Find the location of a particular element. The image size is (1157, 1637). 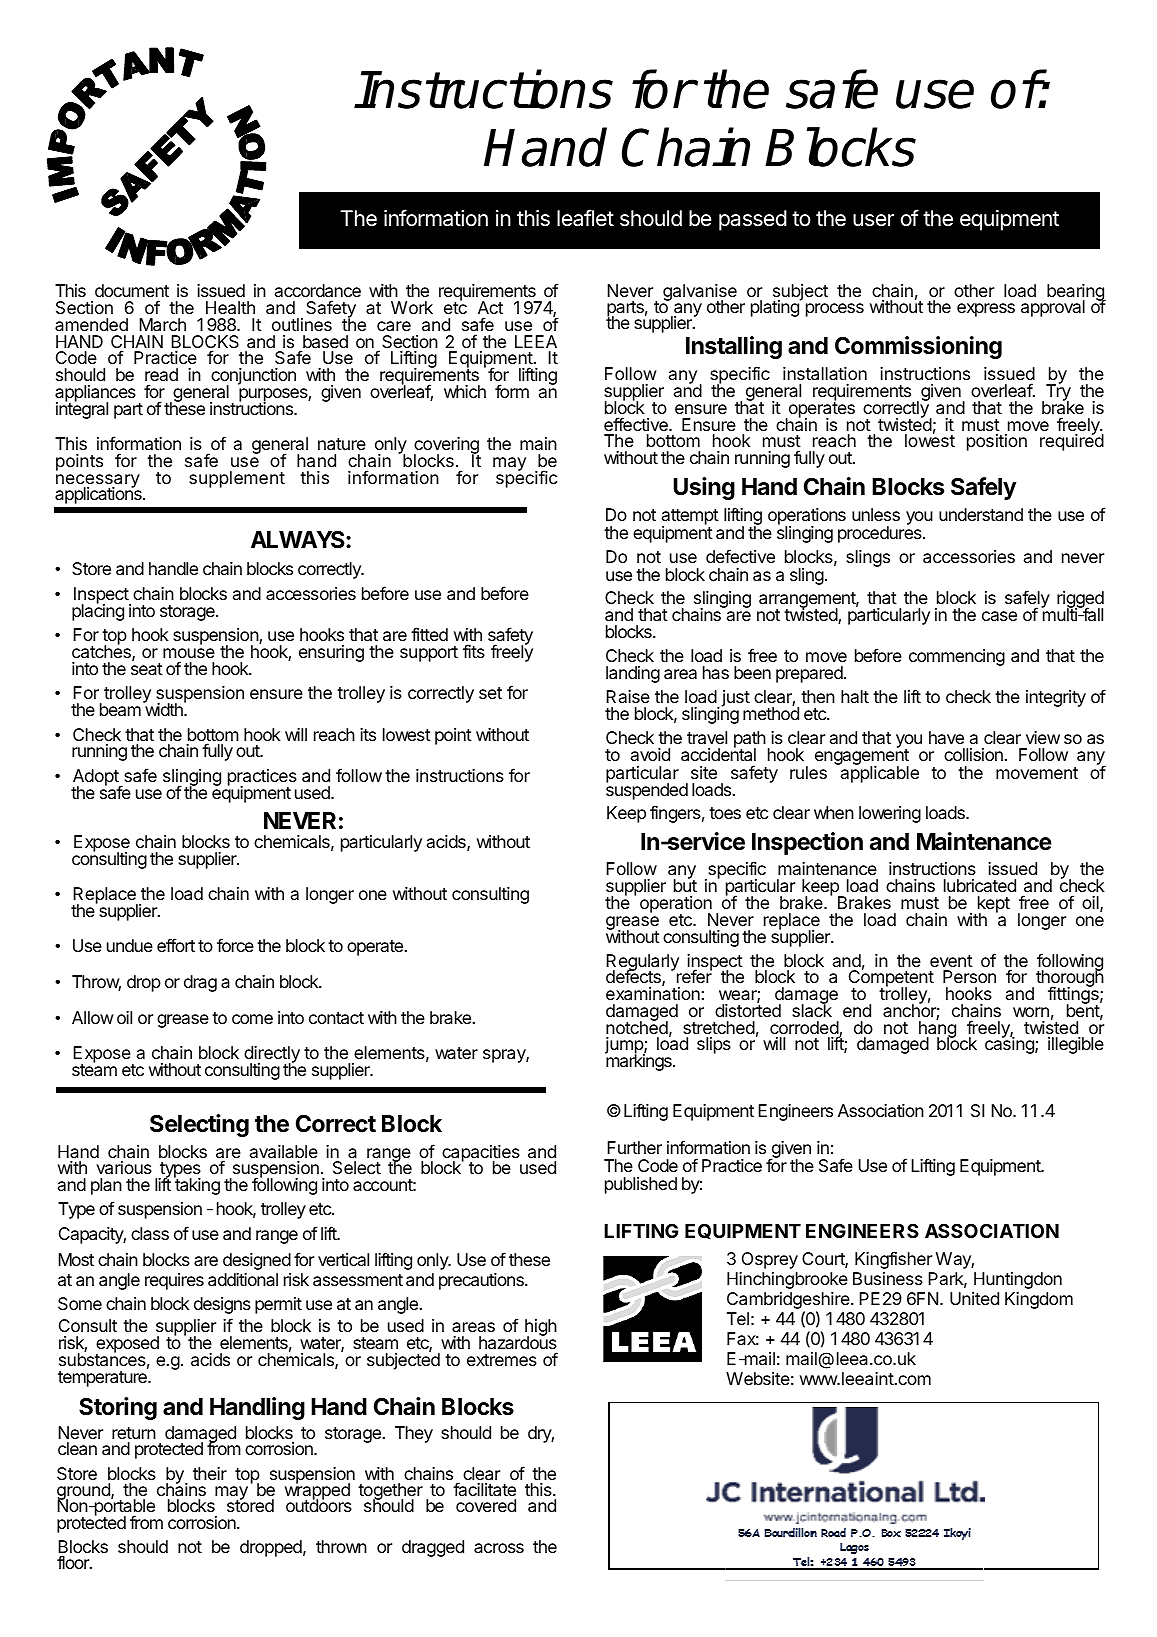

their is located at coordinates (210, 1473).
